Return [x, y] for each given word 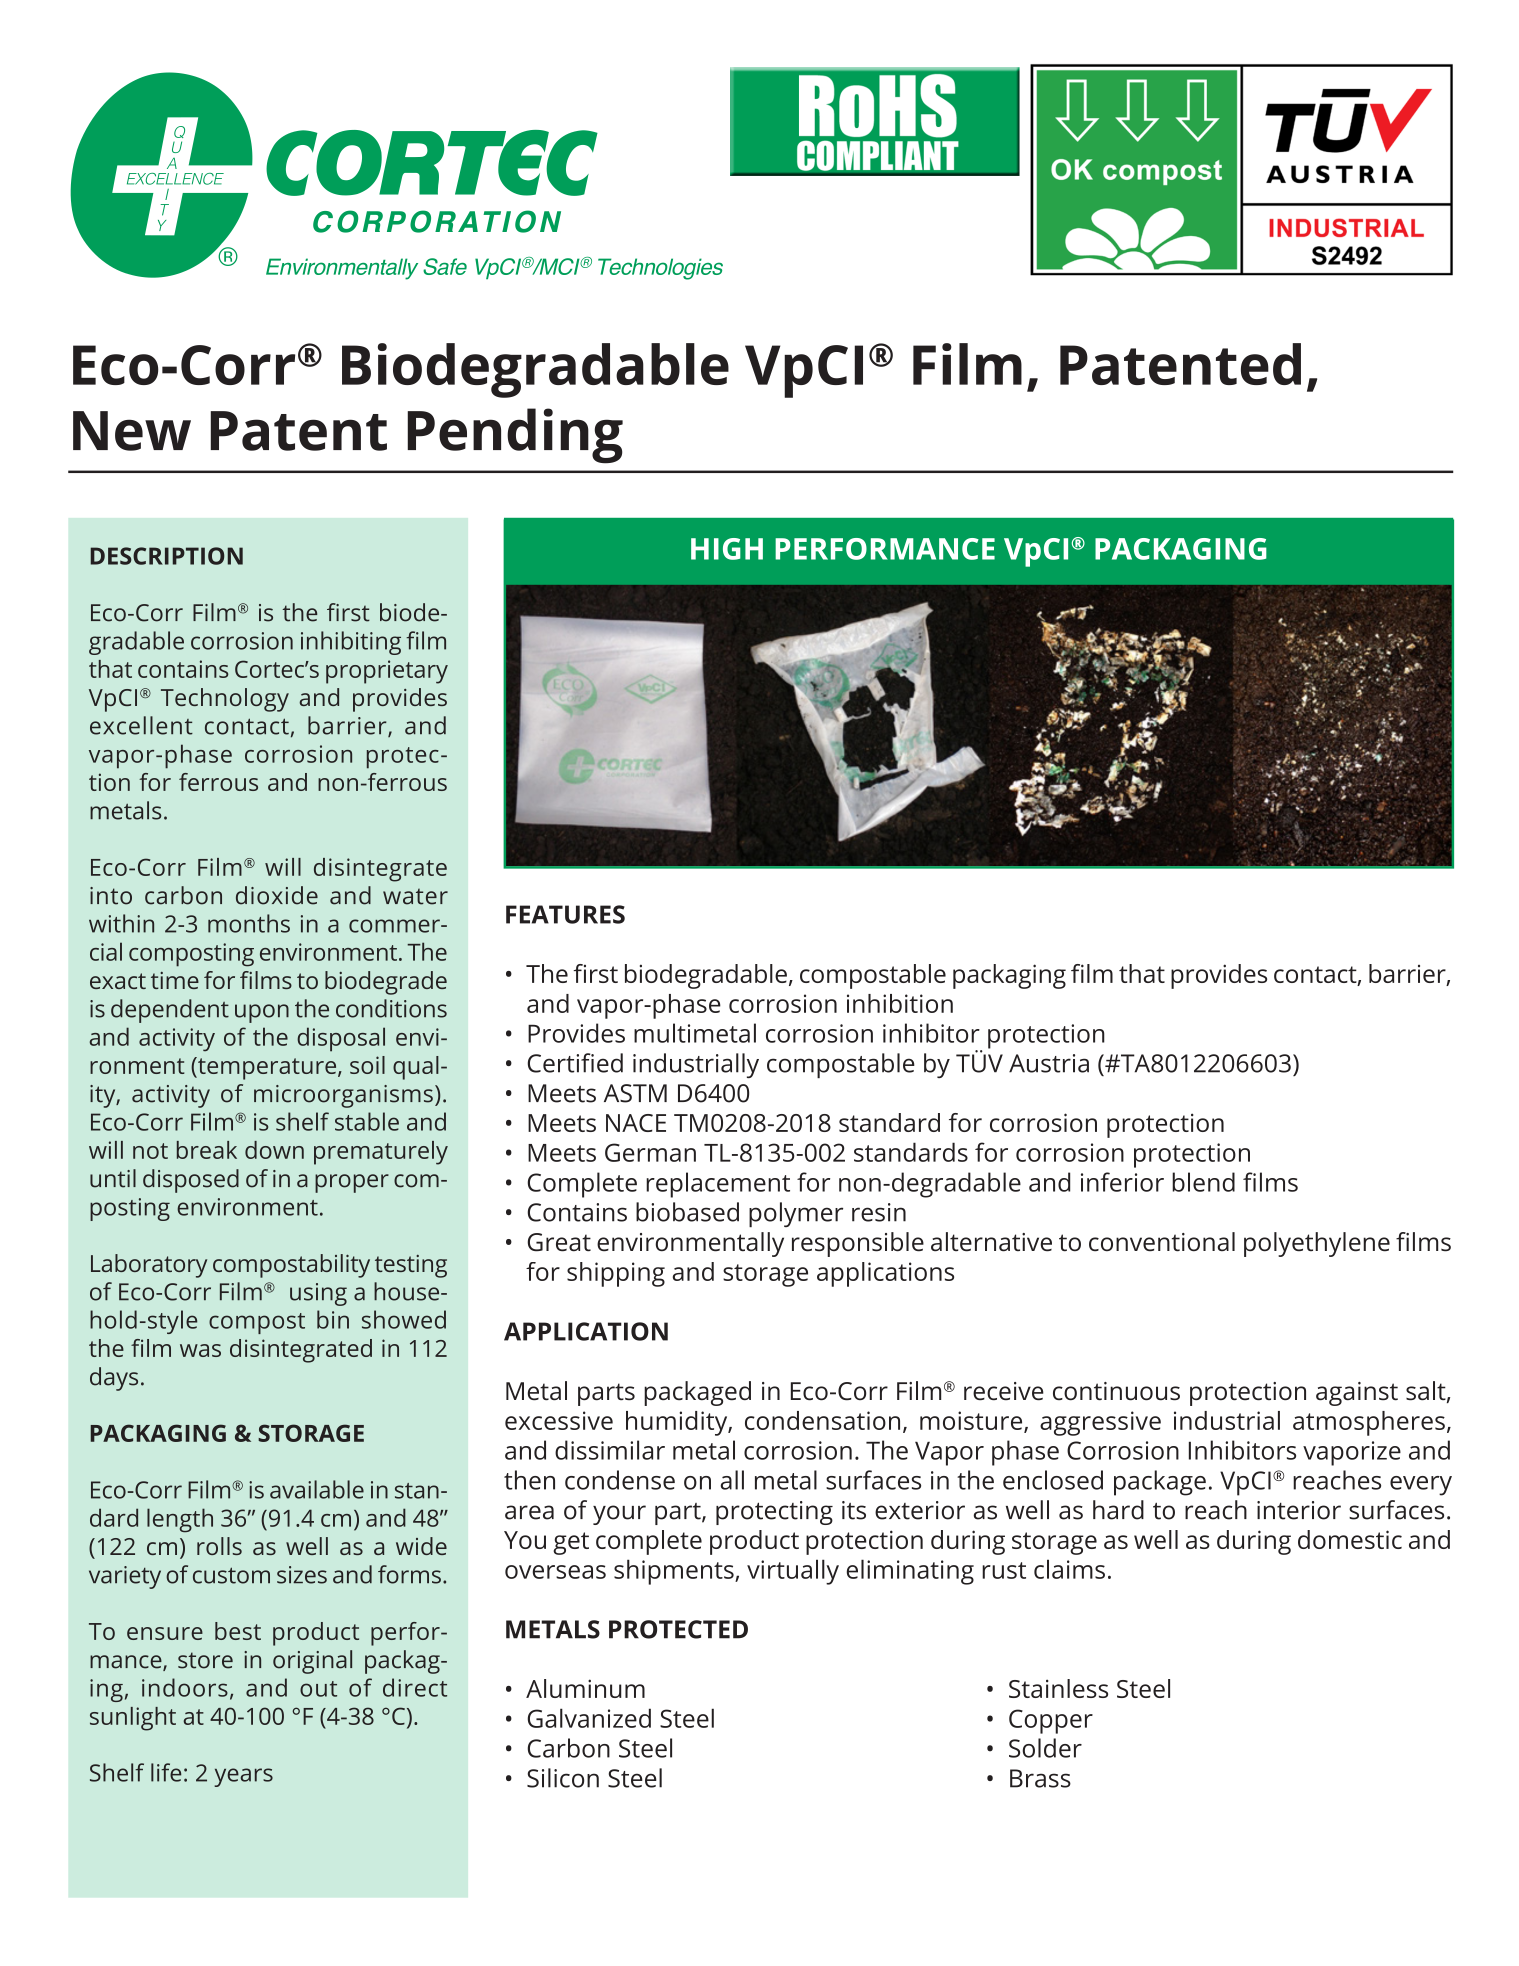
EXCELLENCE [175, 179]
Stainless [1058, 1688]
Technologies [660, 269]
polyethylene [1317, 1244]
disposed [191, 1181]
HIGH [727, 549]
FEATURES [565, 914]
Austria [1049, 1063]
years [243, 1777]
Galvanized [589, 1718]
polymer [796, 1214]
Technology [225, 700]
